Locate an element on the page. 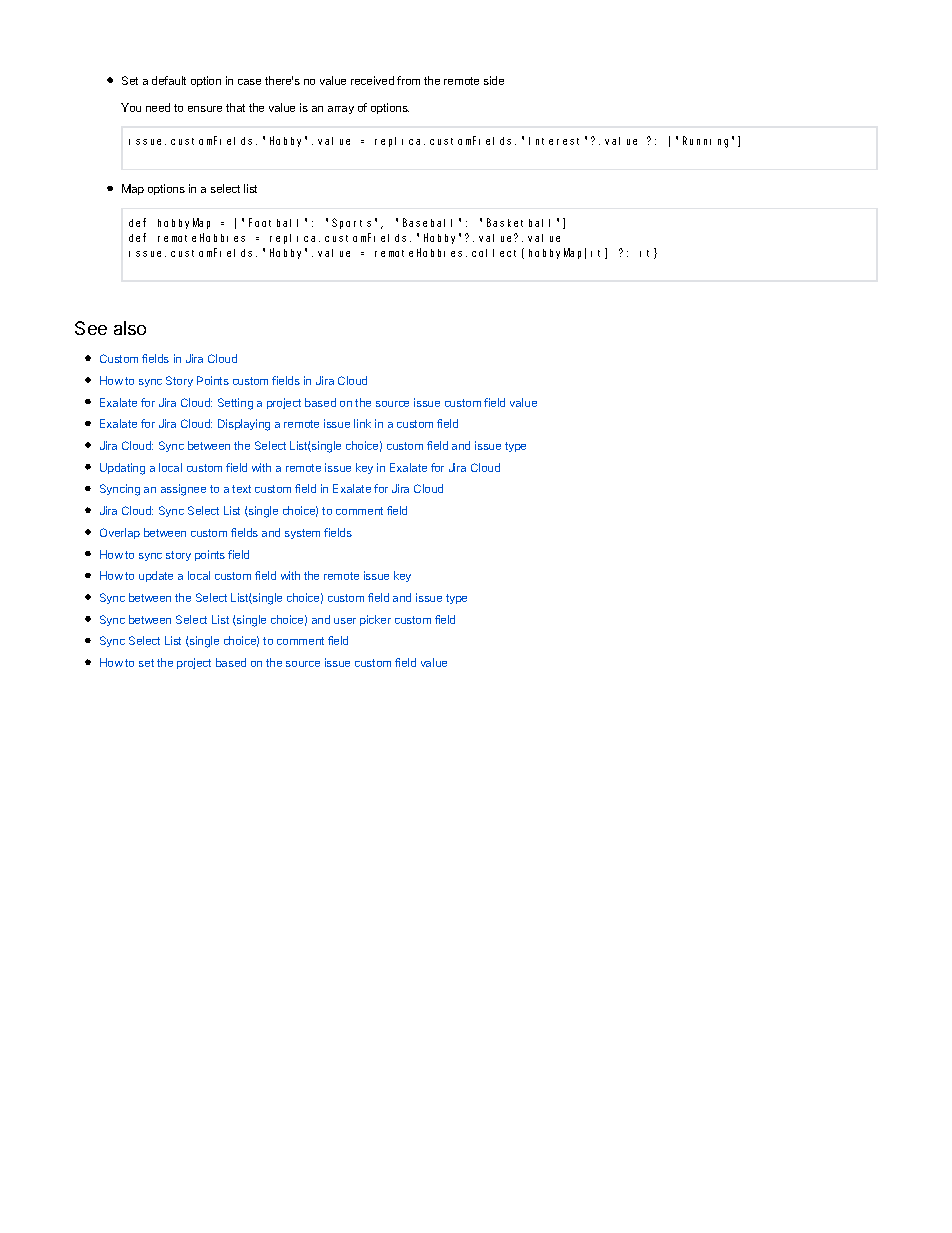  also is located at coordinates (130, 328).
